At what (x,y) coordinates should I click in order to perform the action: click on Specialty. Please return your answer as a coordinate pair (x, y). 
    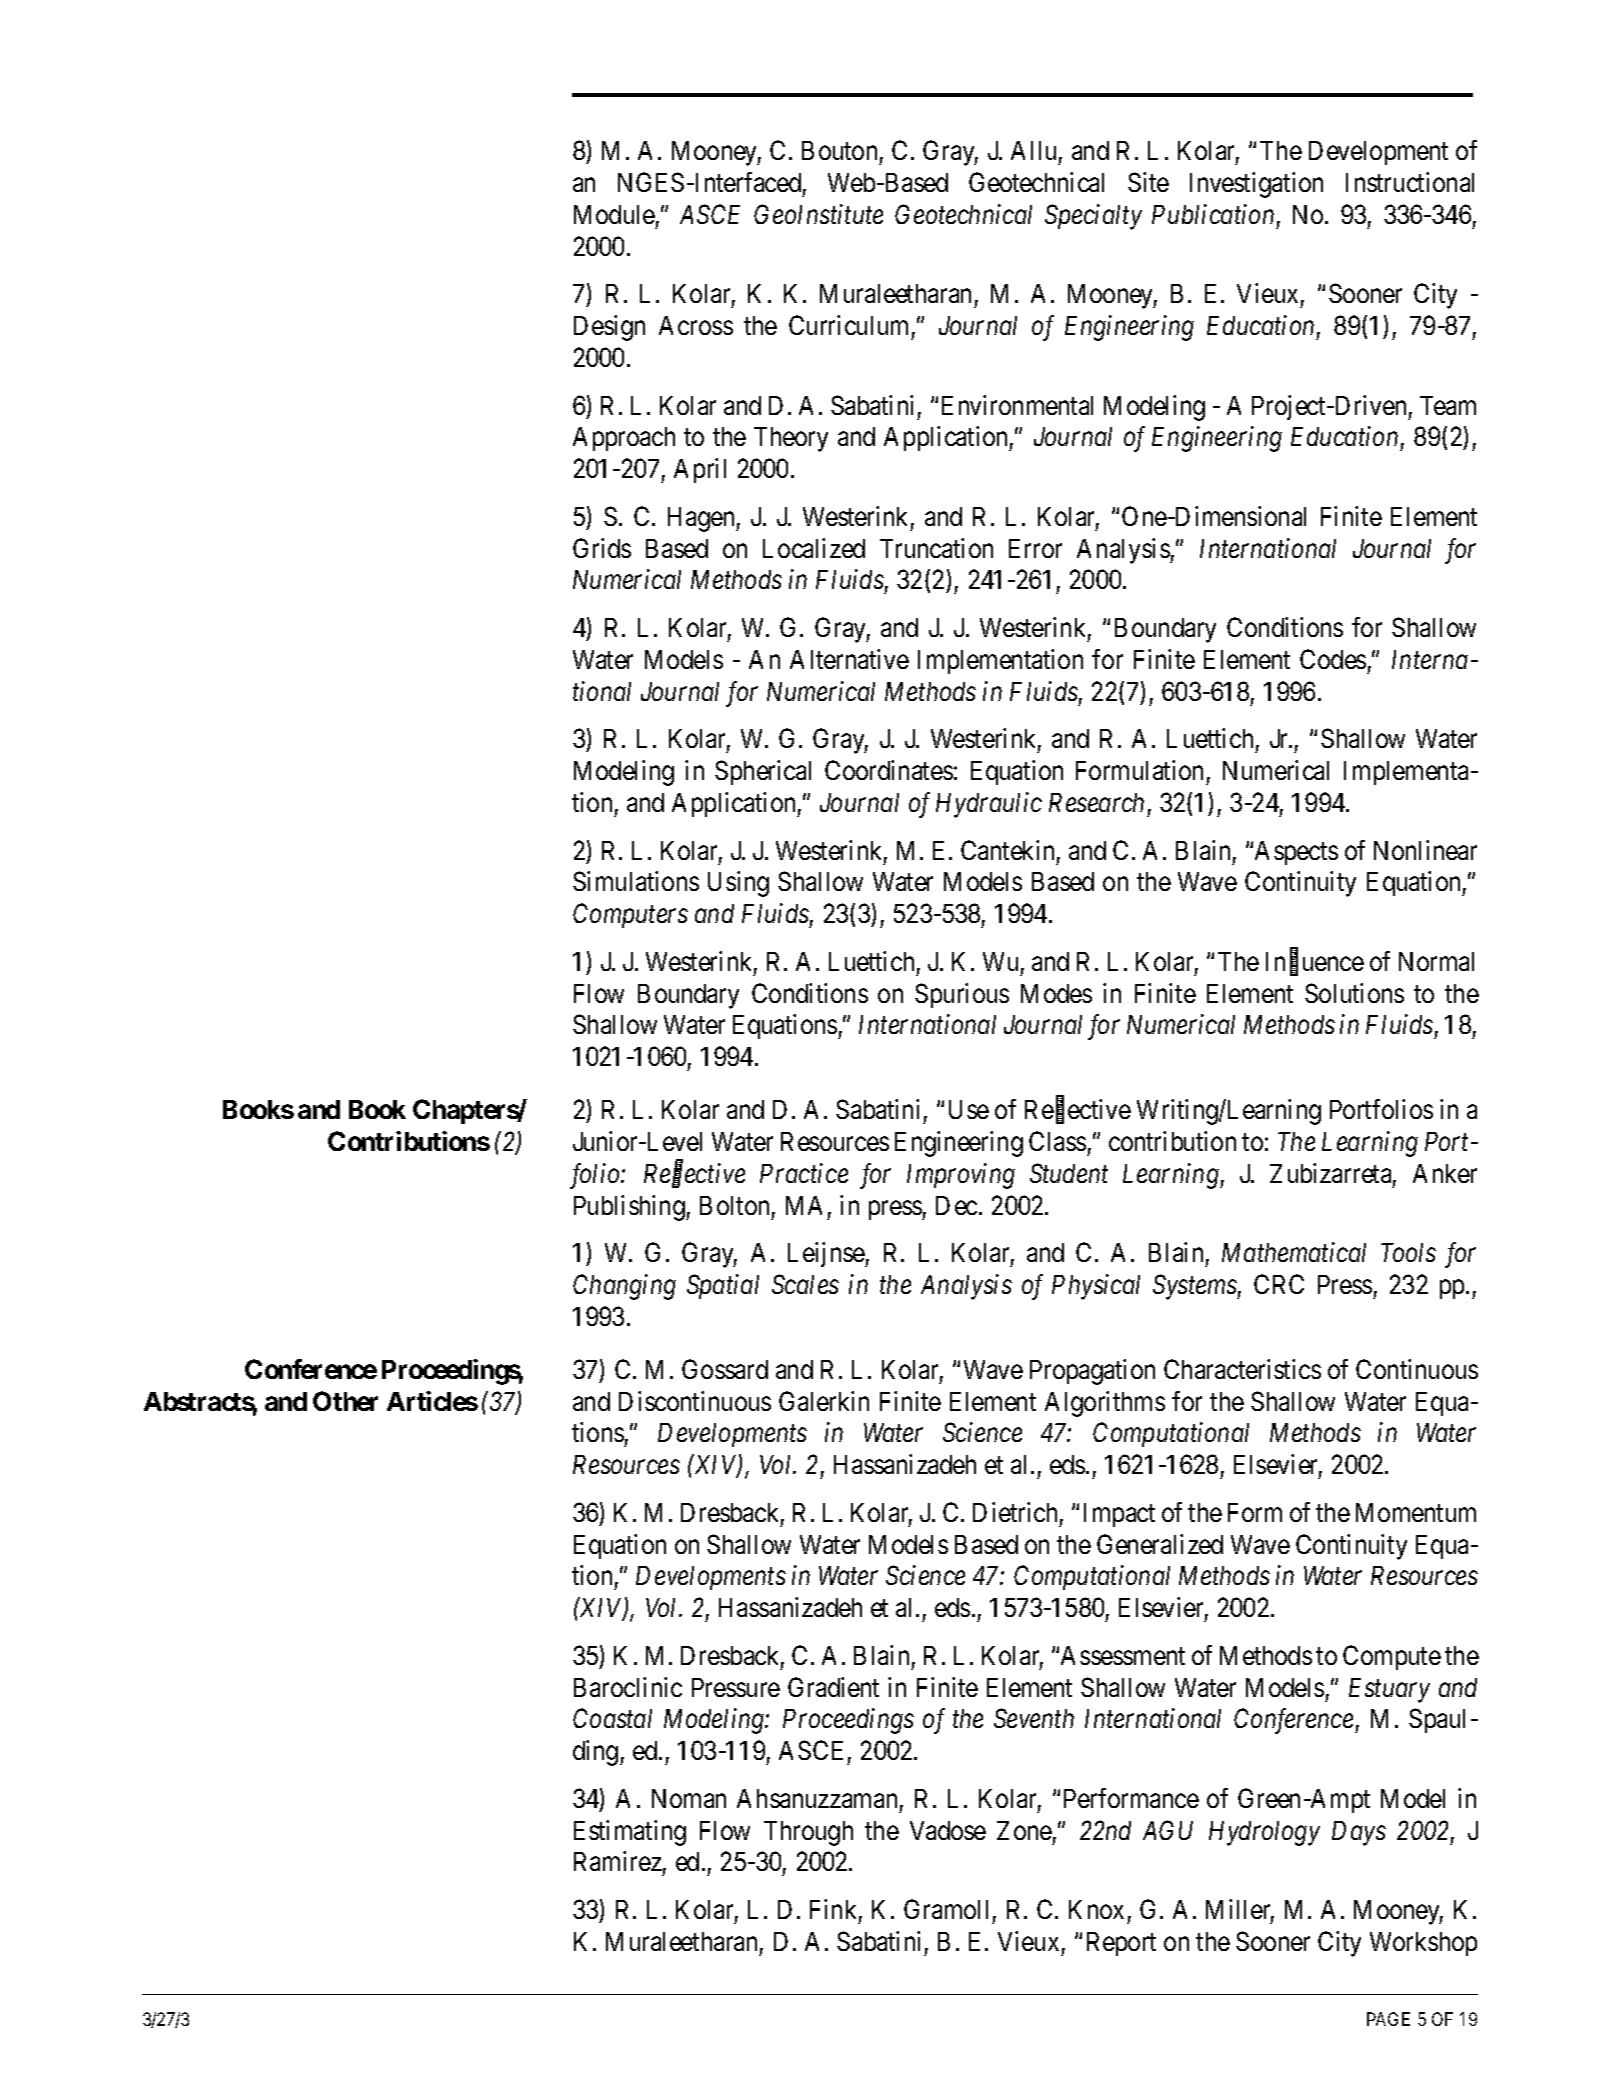
    Looking at the image, I should click on (1093, 217).
